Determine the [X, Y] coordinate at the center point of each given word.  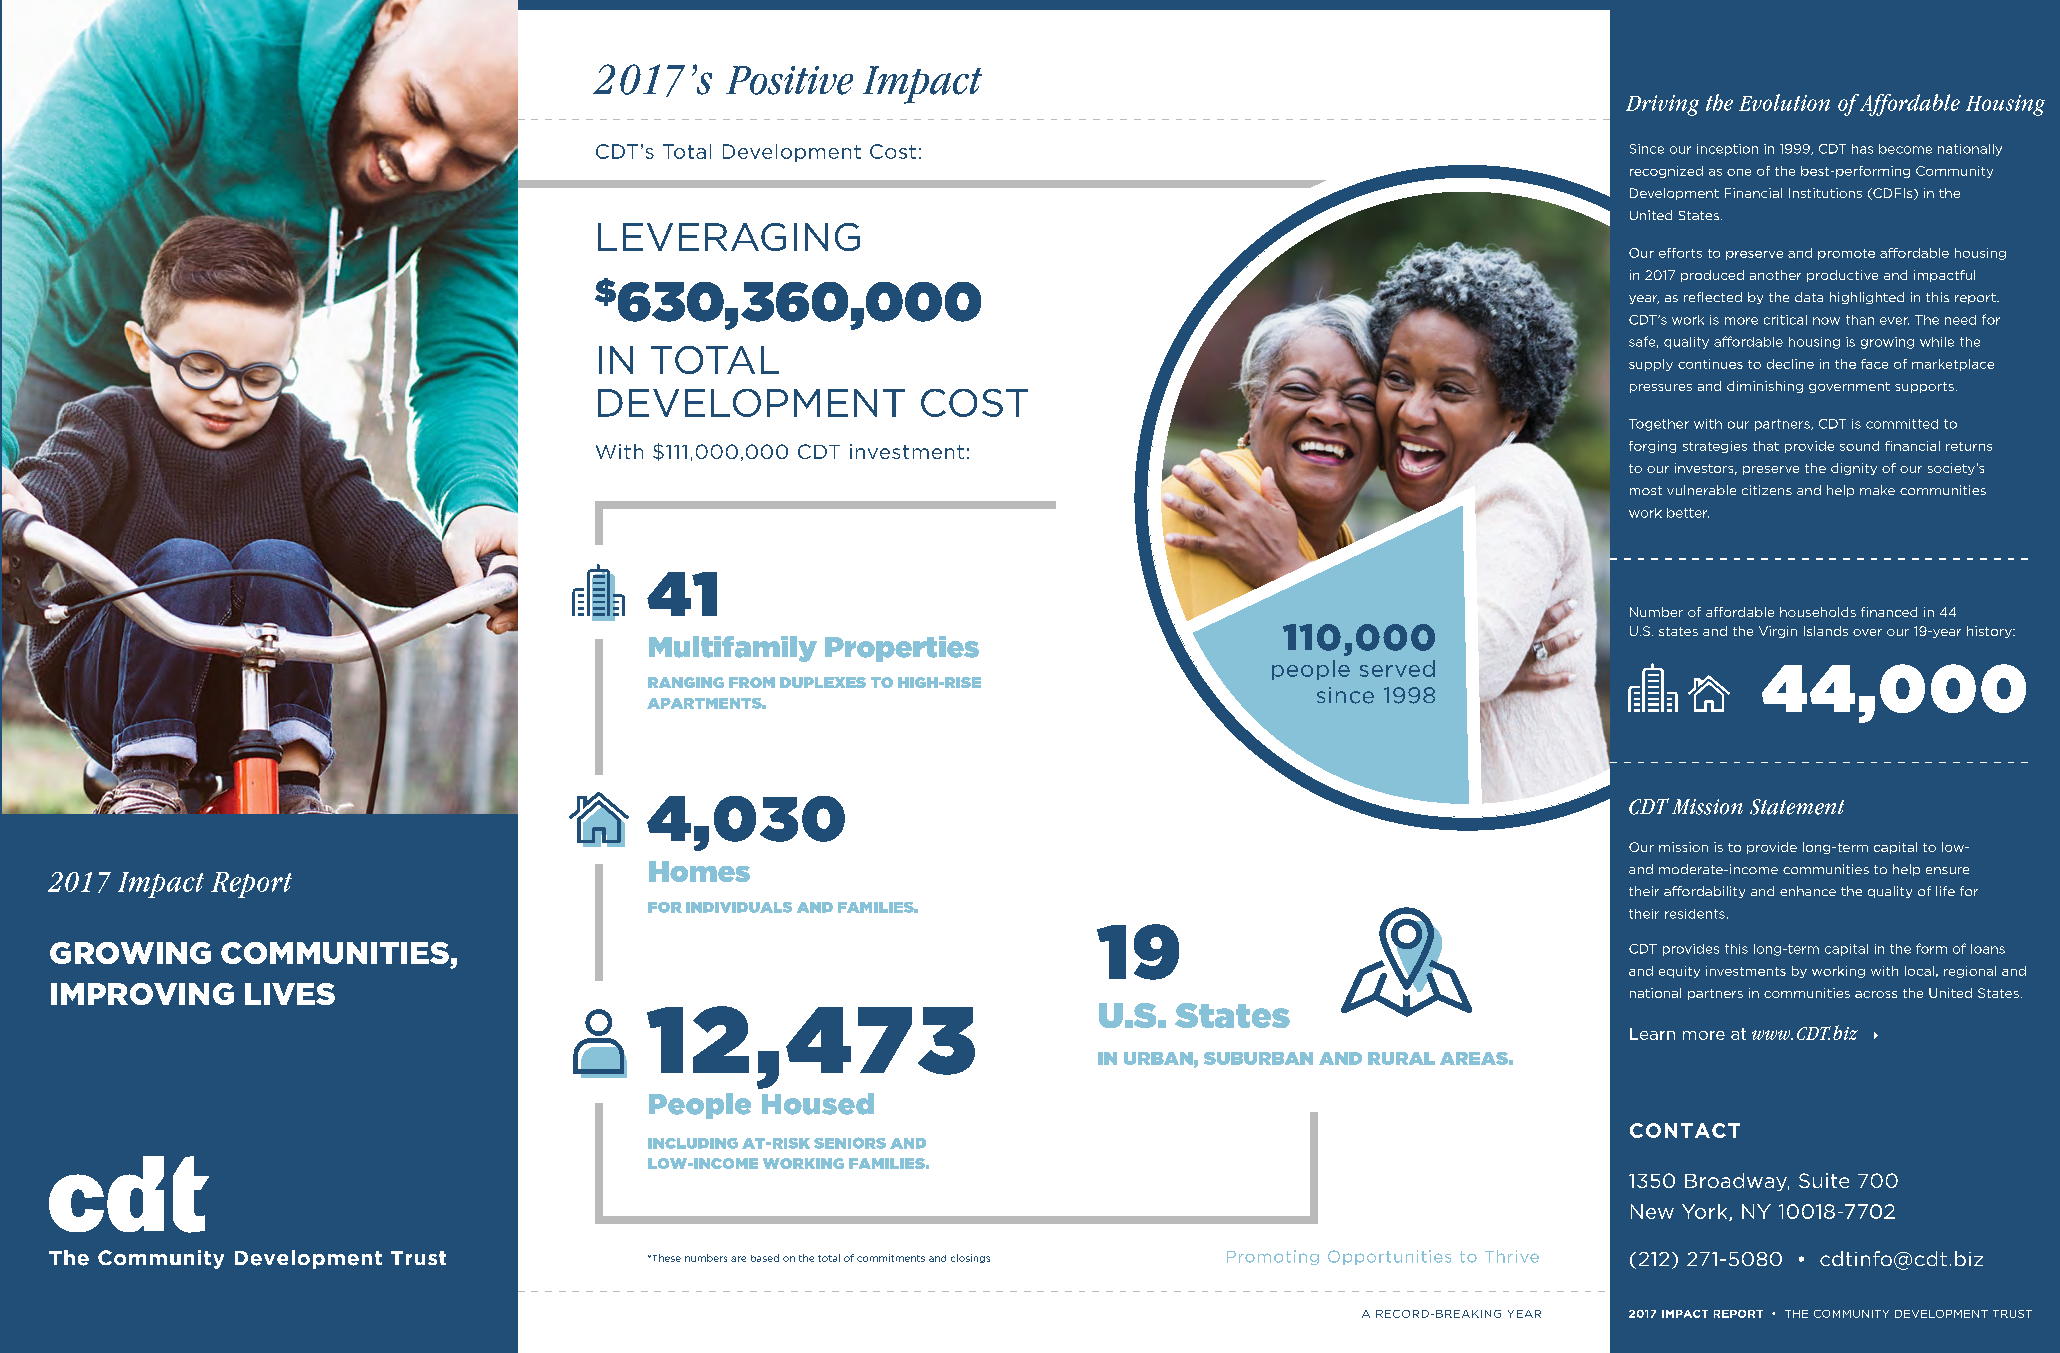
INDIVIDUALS [739, 907]
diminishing [1765, 387]
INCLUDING [693, 1143]
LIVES [290, 994]
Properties [902, 649]
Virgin [1778, 632]
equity [1679, 972]
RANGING [686, 682]
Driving [1662, 105]
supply [1651, 365]
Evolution [1784, 102]
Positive [789, 80]
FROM [752, 682]
